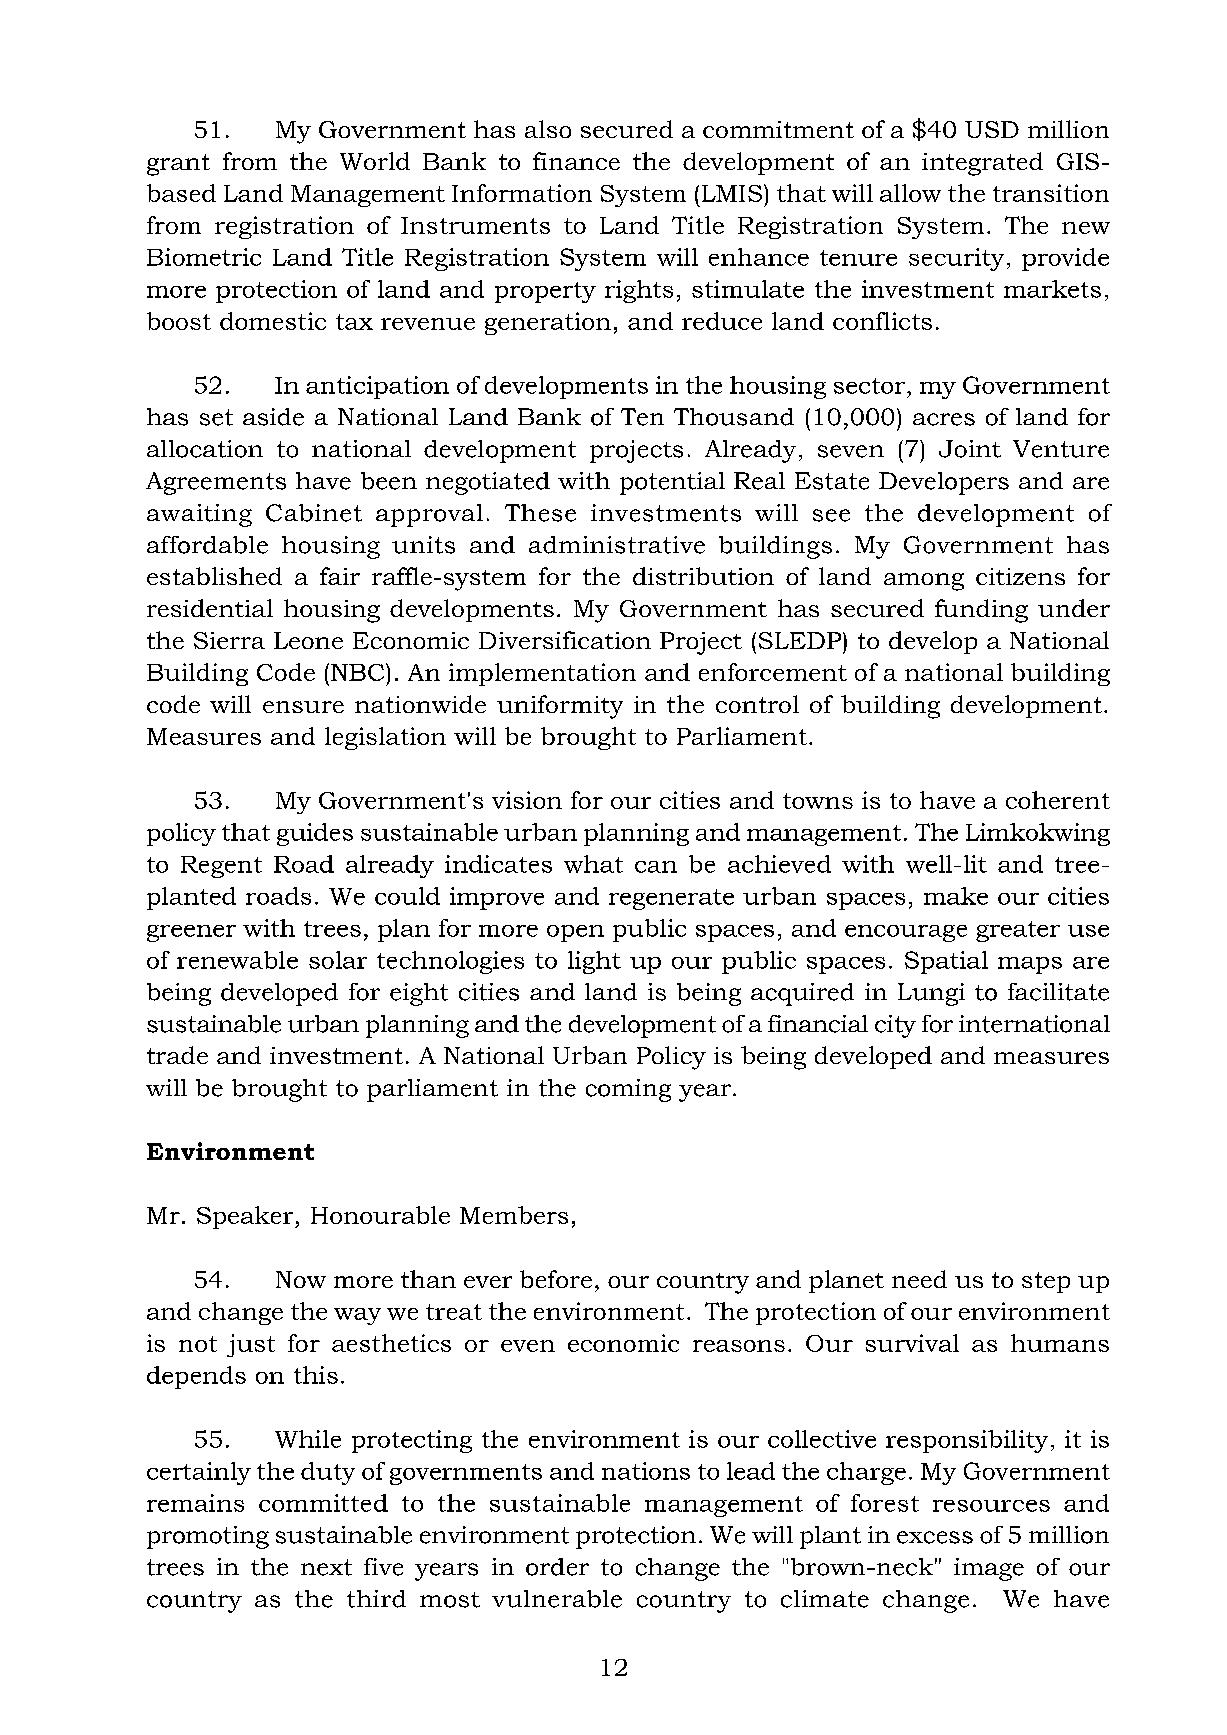 Image resolution: width=1227 pixels, height=1735 pixels. I want to click on trade, so click(177, 1055).
